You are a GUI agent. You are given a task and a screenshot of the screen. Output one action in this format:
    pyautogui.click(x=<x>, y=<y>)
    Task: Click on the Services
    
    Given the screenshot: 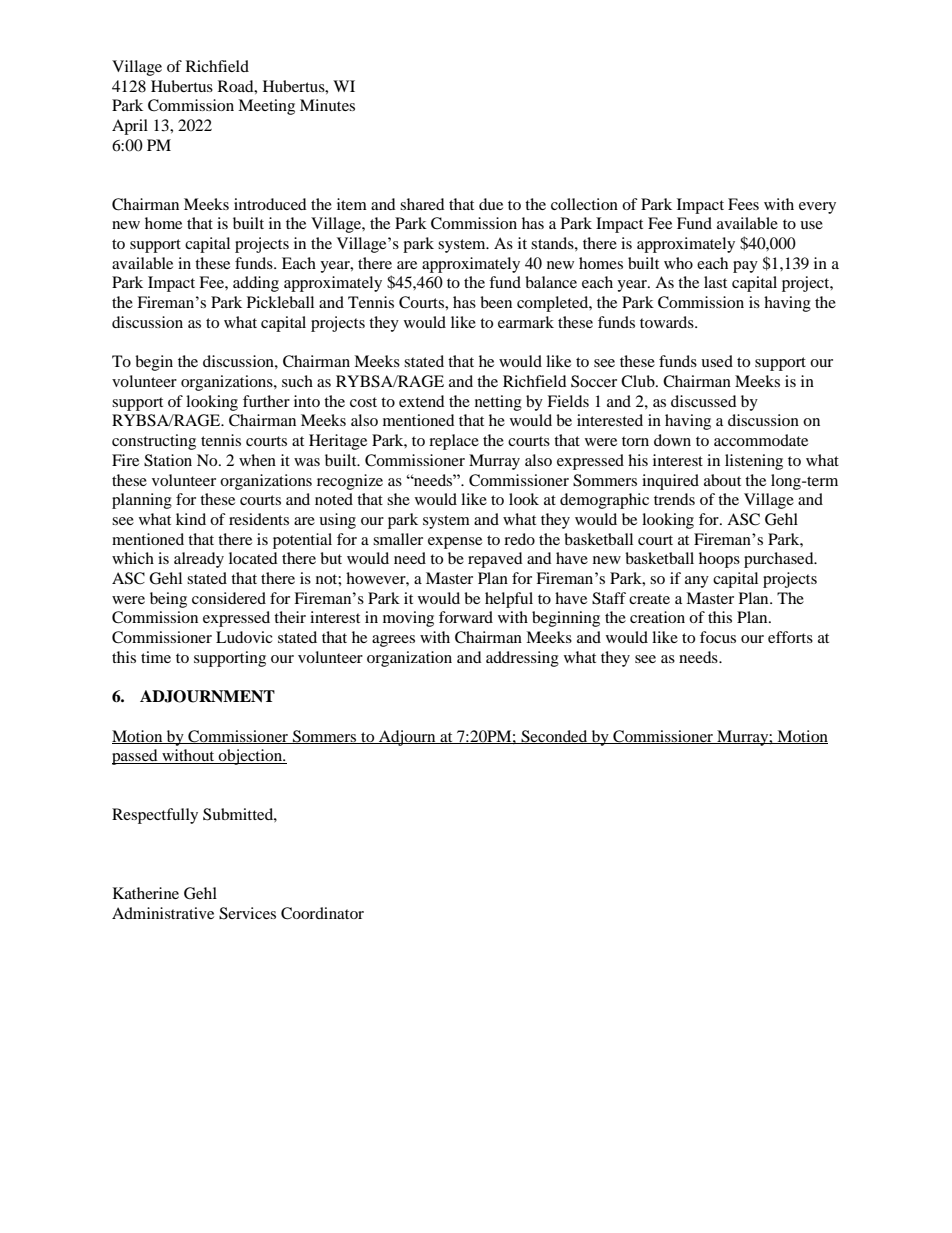 What is the action you would take?
    pyautogui.click(x=247, y=913)
